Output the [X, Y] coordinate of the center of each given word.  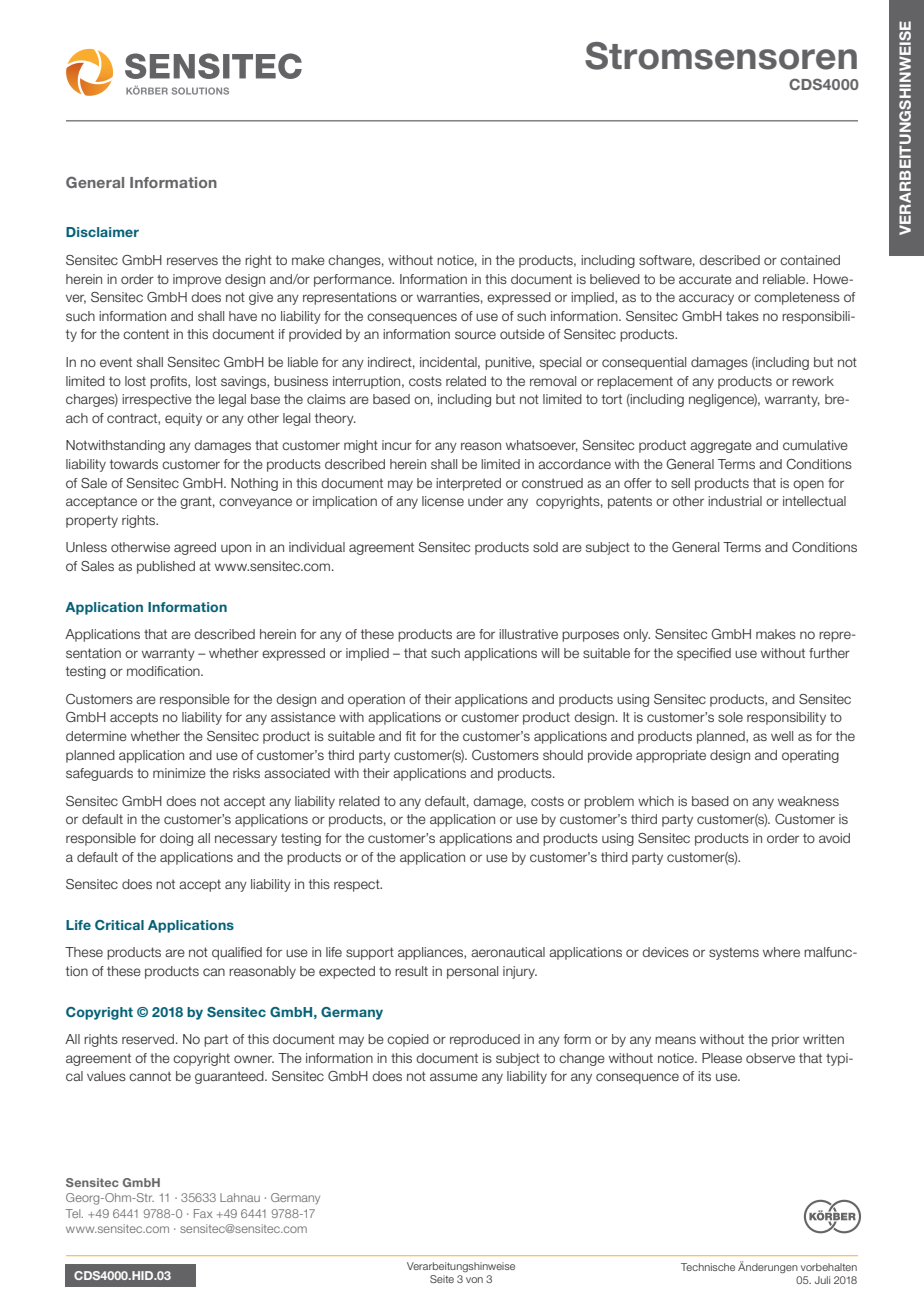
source [475, 335]
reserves [192, 261]
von [474, 1280]
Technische [708, 1267]
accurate [705, 279]
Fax [203, 1213]
